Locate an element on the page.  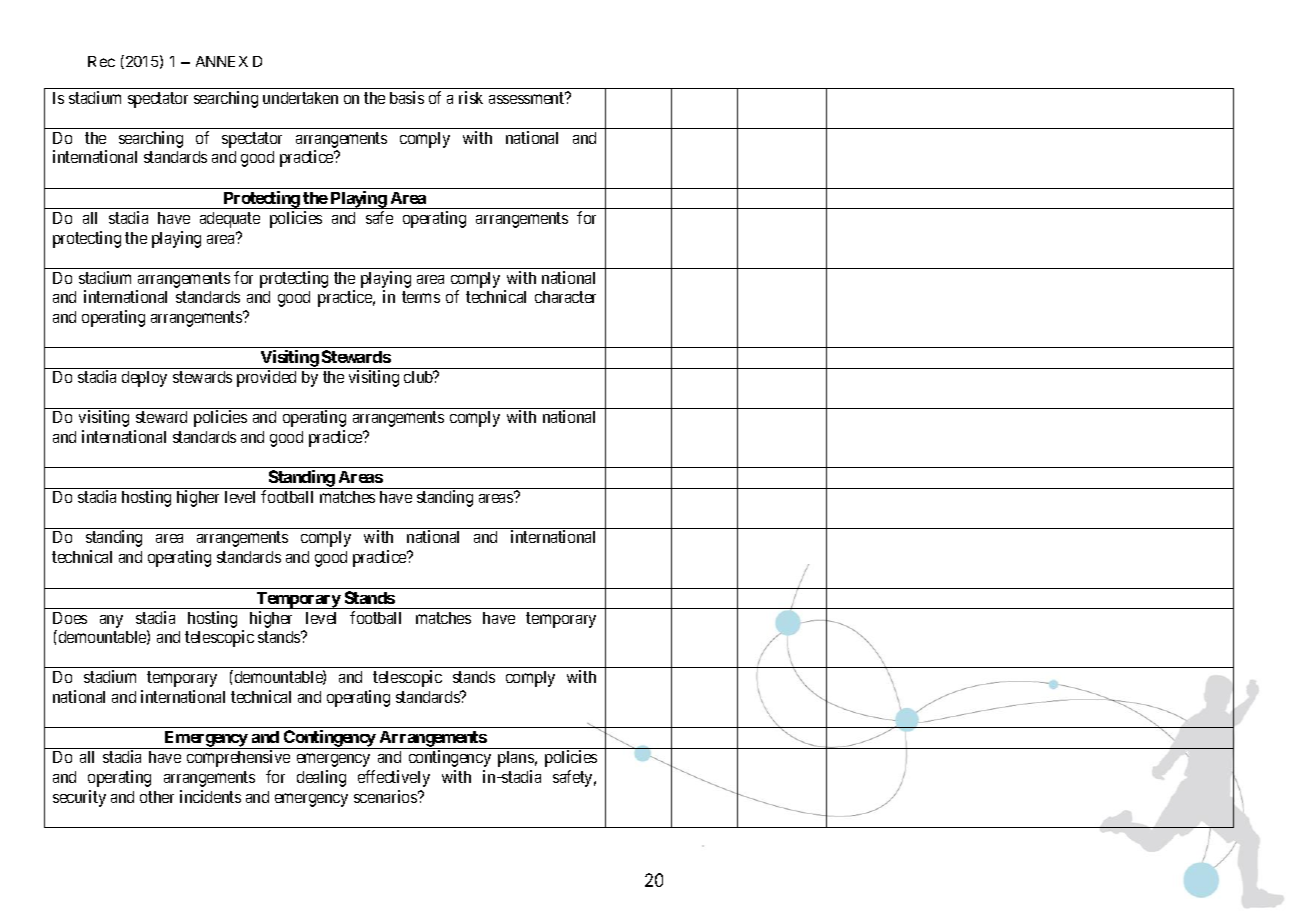
undertaken is located at coordinates (300, 98).
